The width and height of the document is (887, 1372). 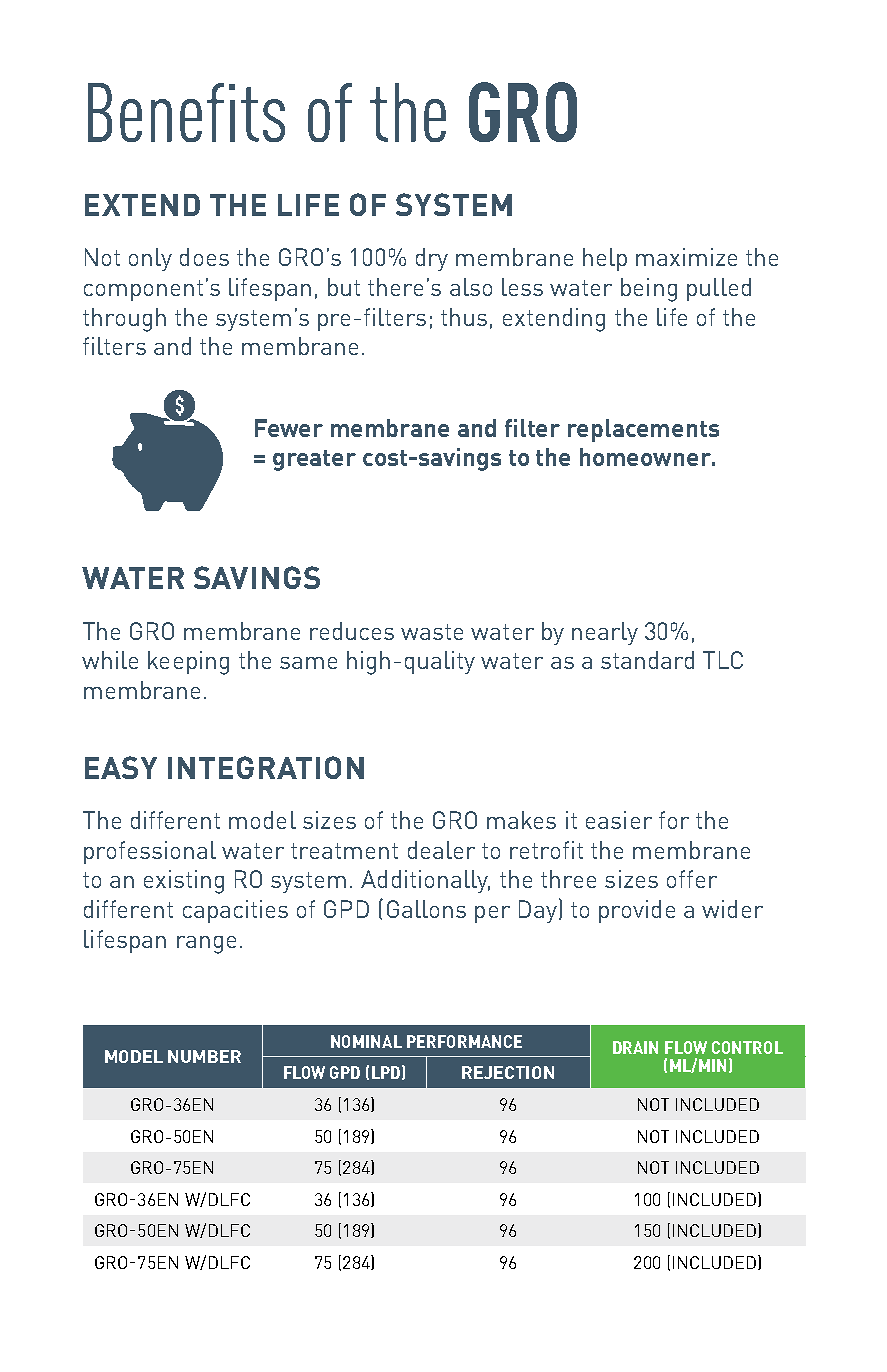 I want to click on Benefits, so click(x=186, y=112).
